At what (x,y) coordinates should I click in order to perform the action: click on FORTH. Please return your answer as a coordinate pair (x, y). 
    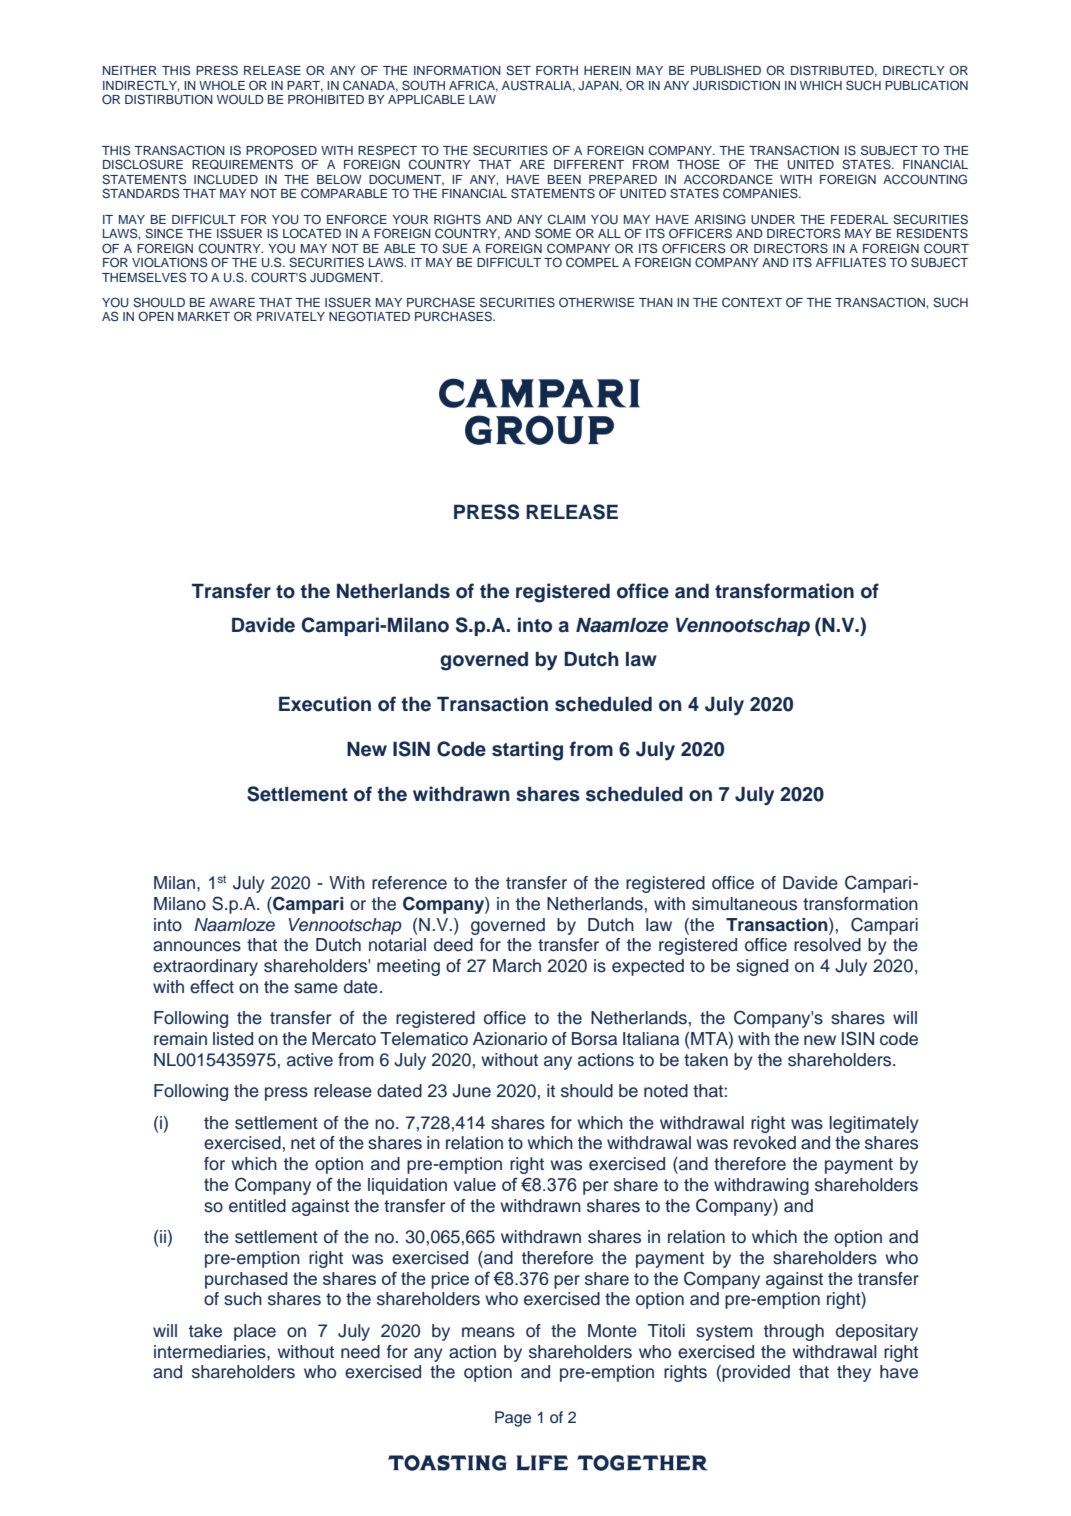
    Looking at the image, I should click on (557, 70).
